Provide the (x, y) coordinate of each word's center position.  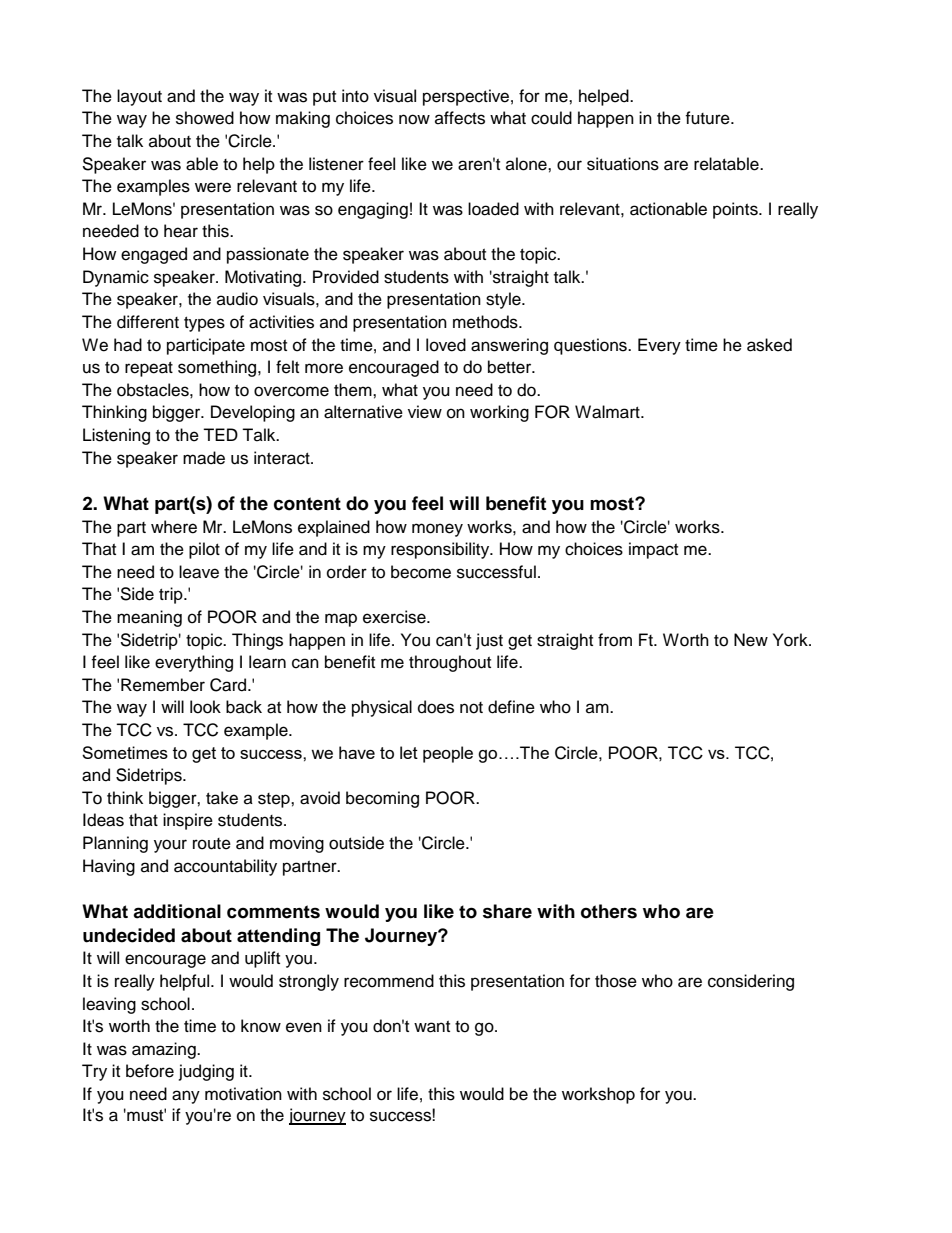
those (616, 981)
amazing (165, 1050)
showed (205, 118)
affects (460, 118)
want (432, 1026)
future (708, 118)
